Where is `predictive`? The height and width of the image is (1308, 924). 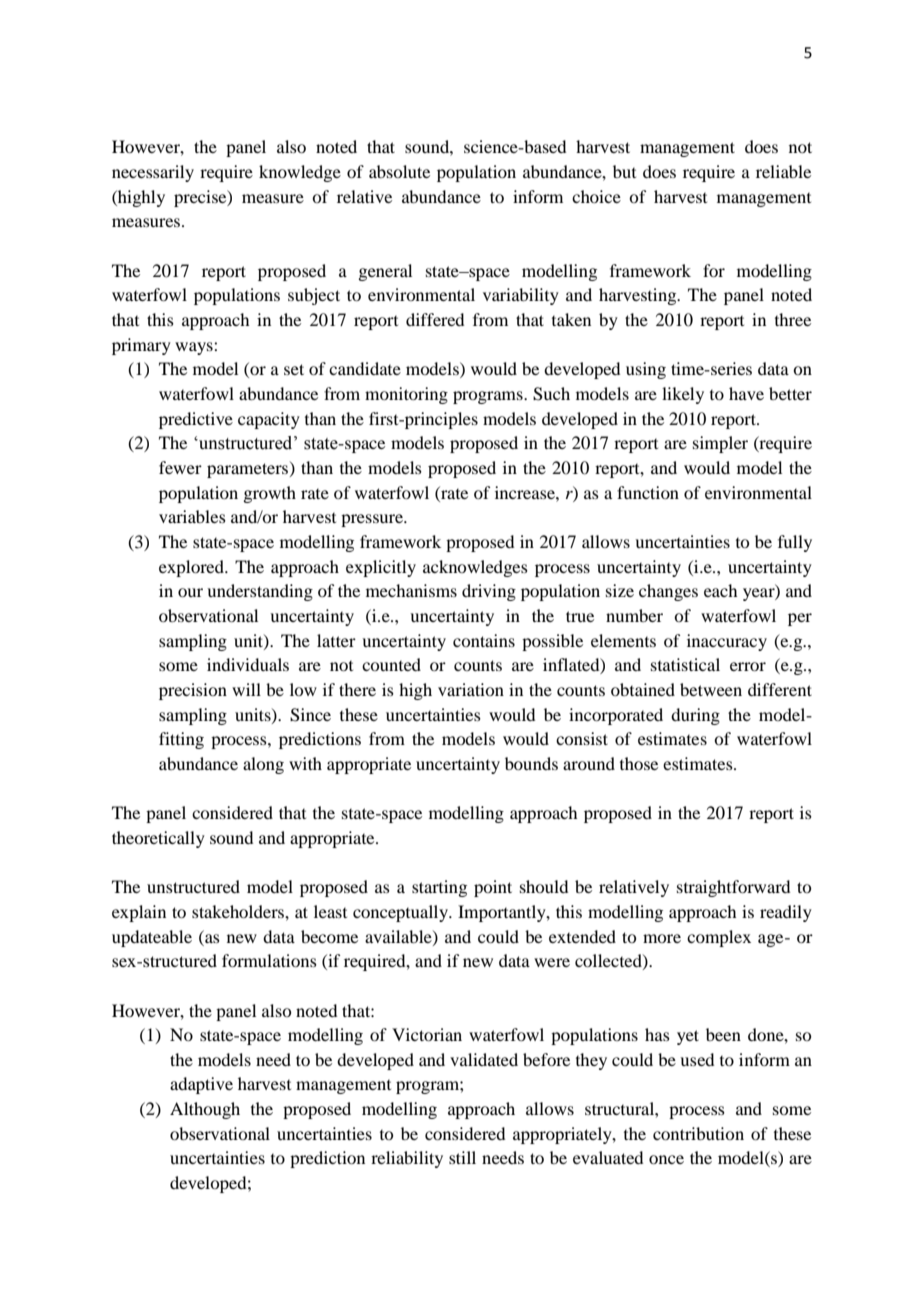 predictive is located at coordinates (196, 420).
